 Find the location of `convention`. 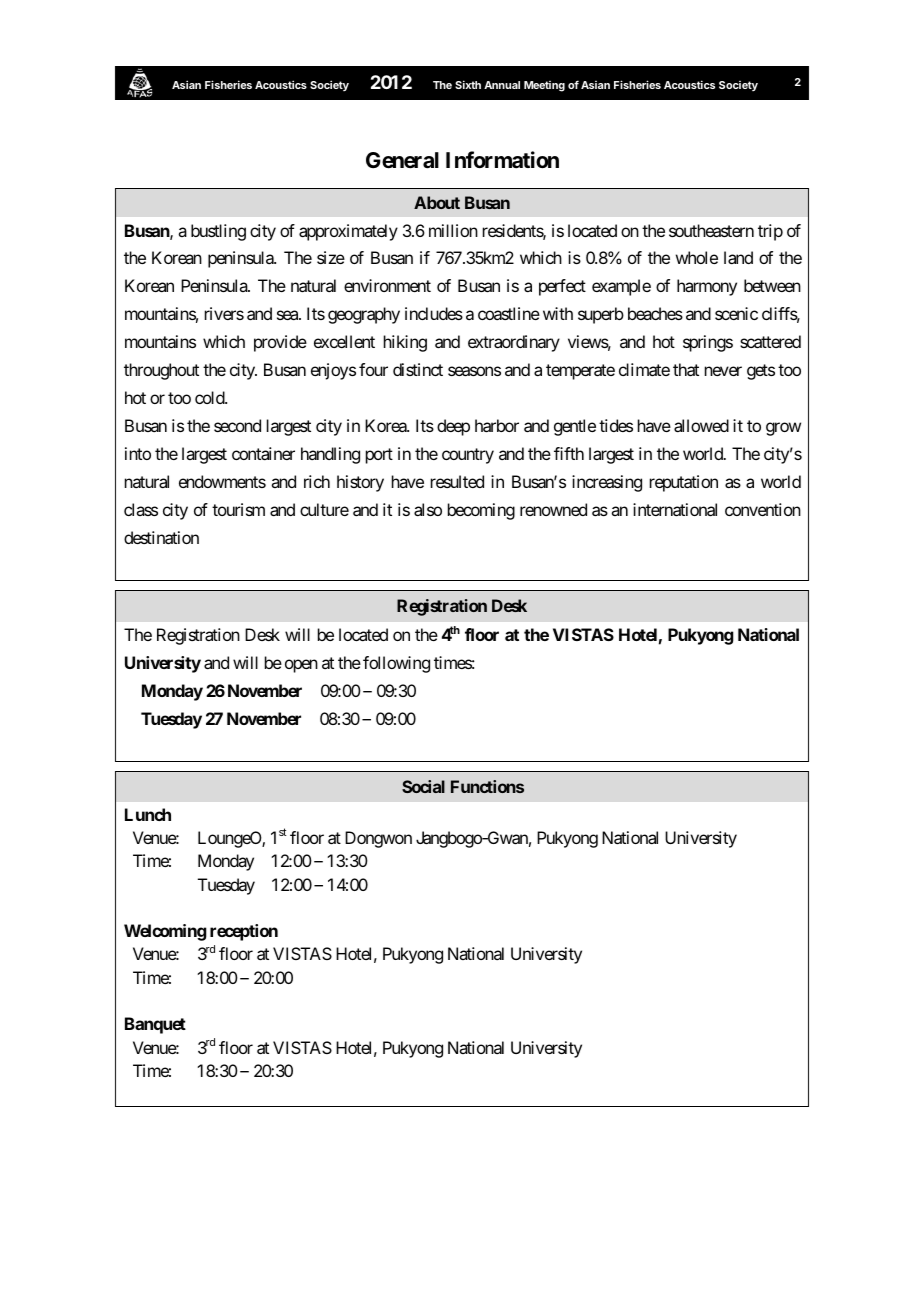

convention is located at coordinates (763, 509).
